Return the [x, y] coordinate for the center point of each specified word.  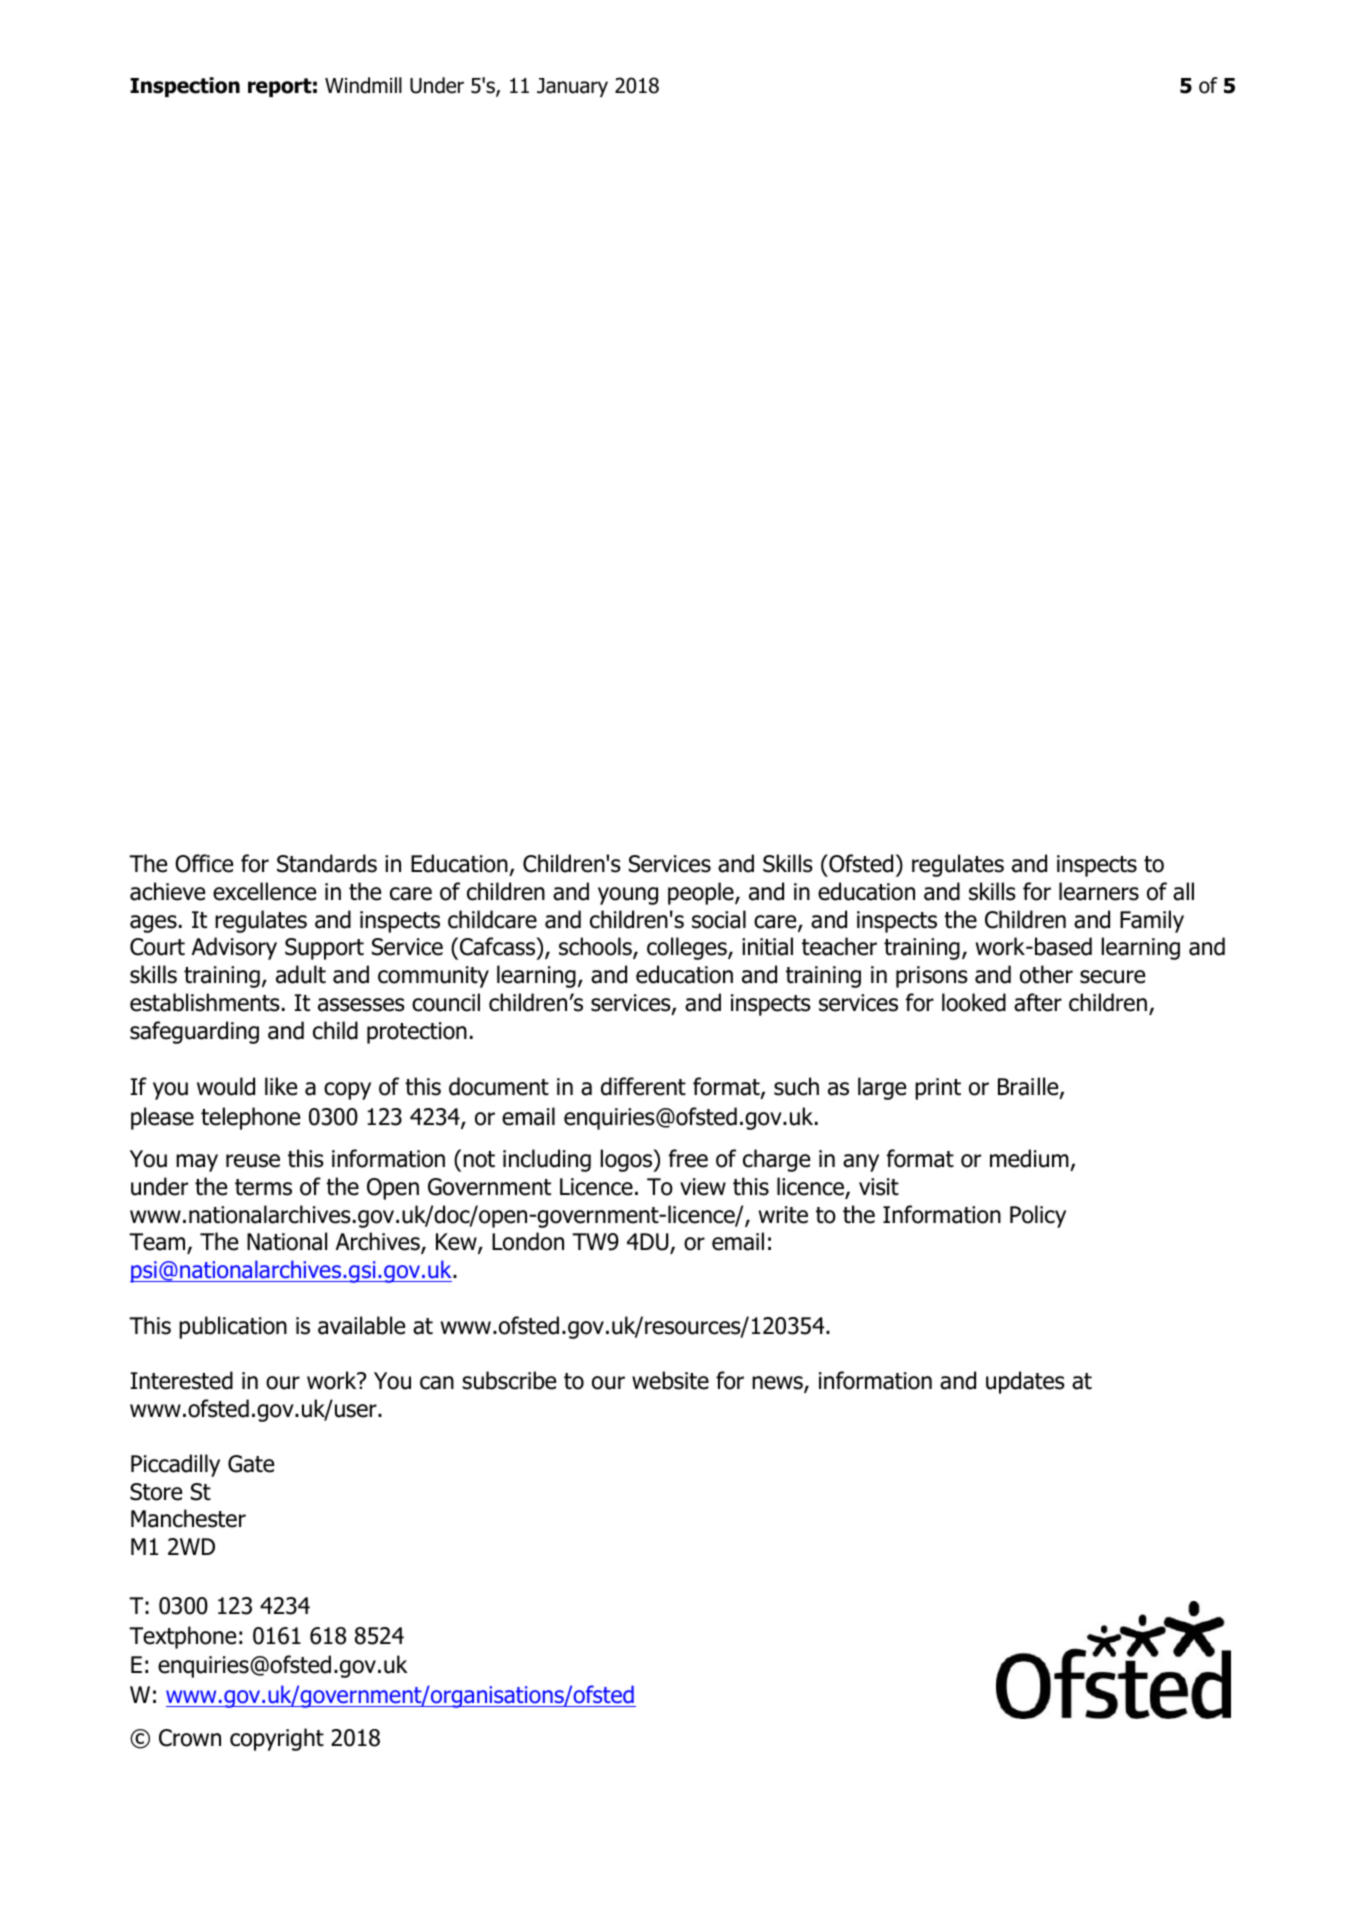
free [688, 1158]
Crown [190, 1738]
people [702, 893]
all [1183, 891]
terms [263, 1187]
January [572, 87]
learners [1099, 891]
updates [1025, 1382]
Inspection [185, 87]
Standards [327, 863]
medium [1030, 1160]
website [670, 1380]
